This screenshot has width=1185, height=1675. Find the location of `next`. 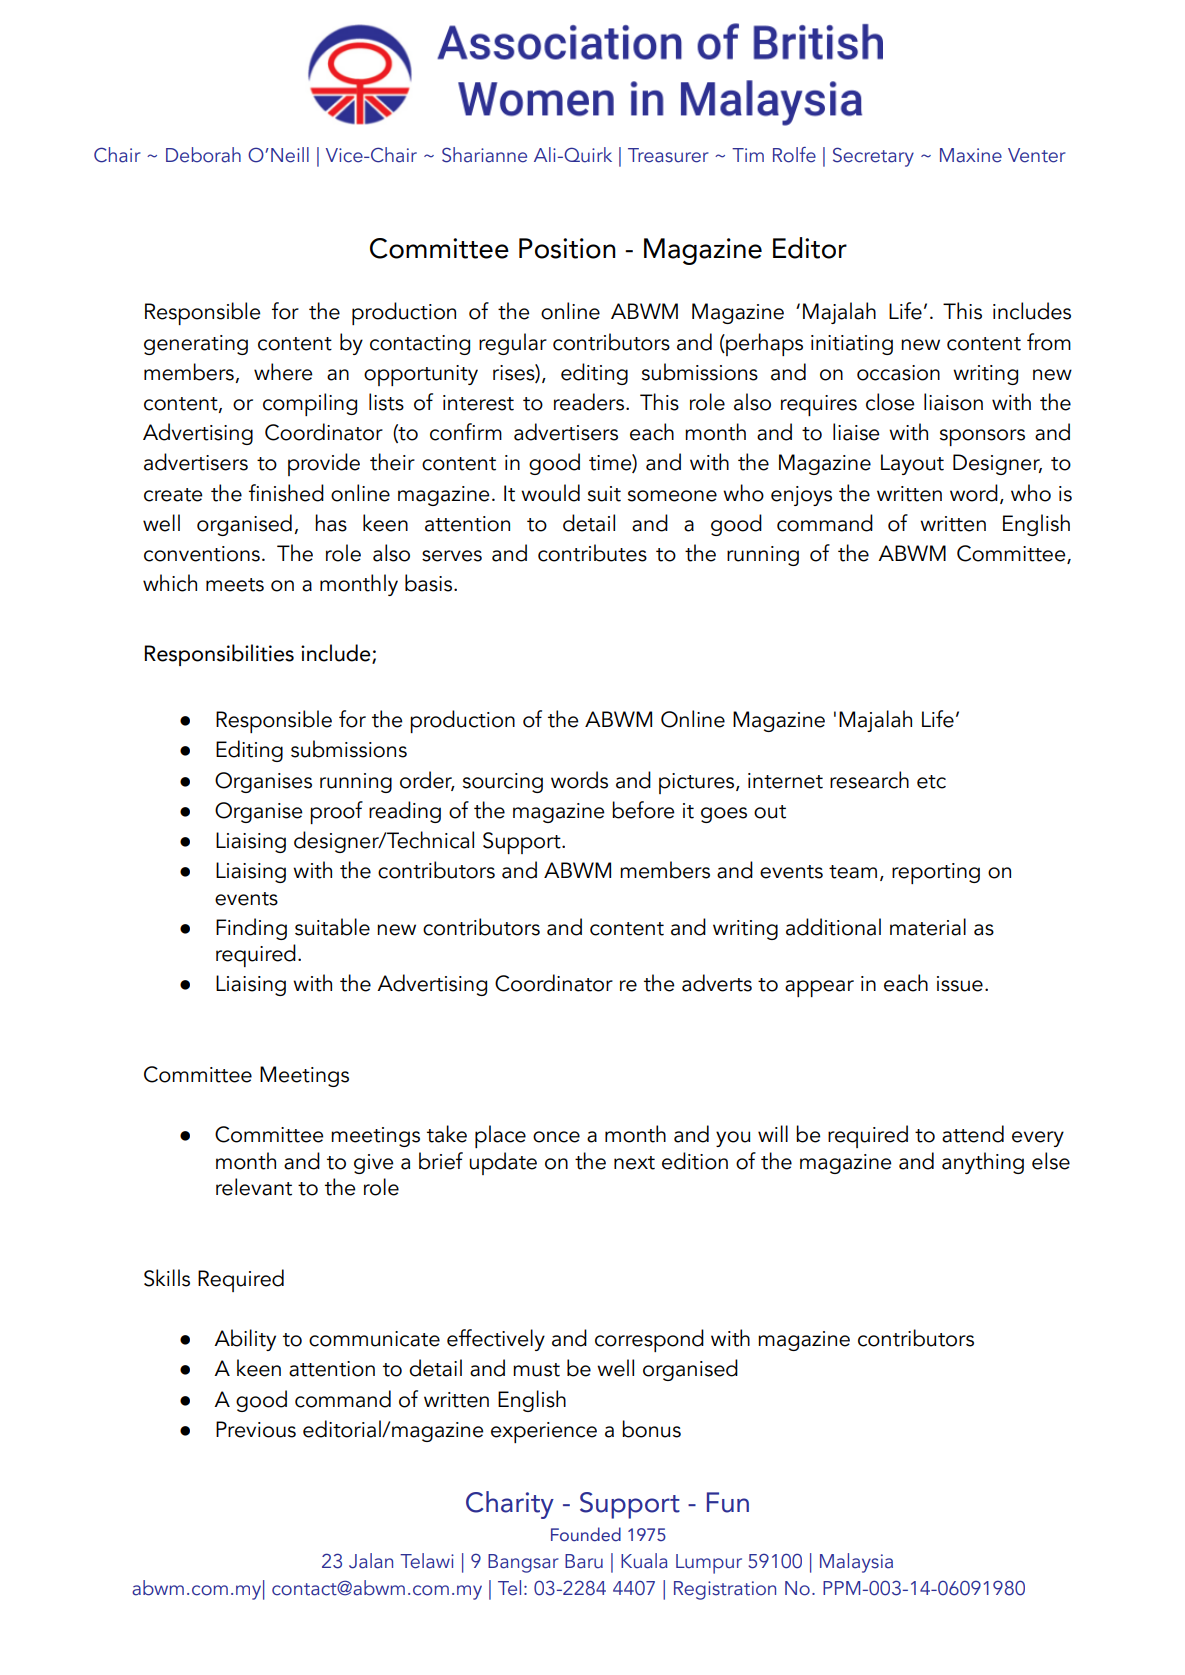

next is located at coordinates (634, 1163).
